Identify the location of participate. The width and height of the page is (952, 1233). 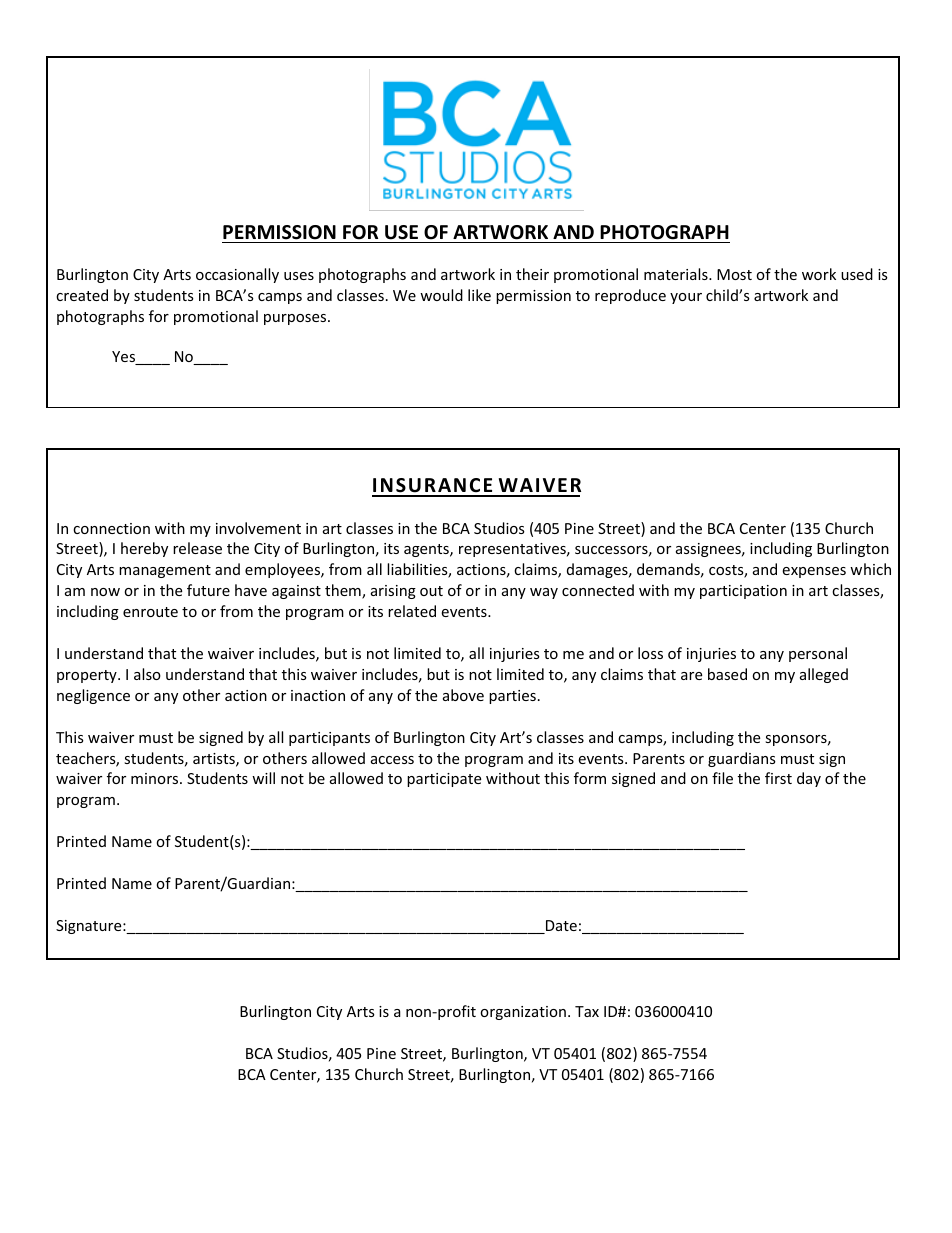
(444, 780).
